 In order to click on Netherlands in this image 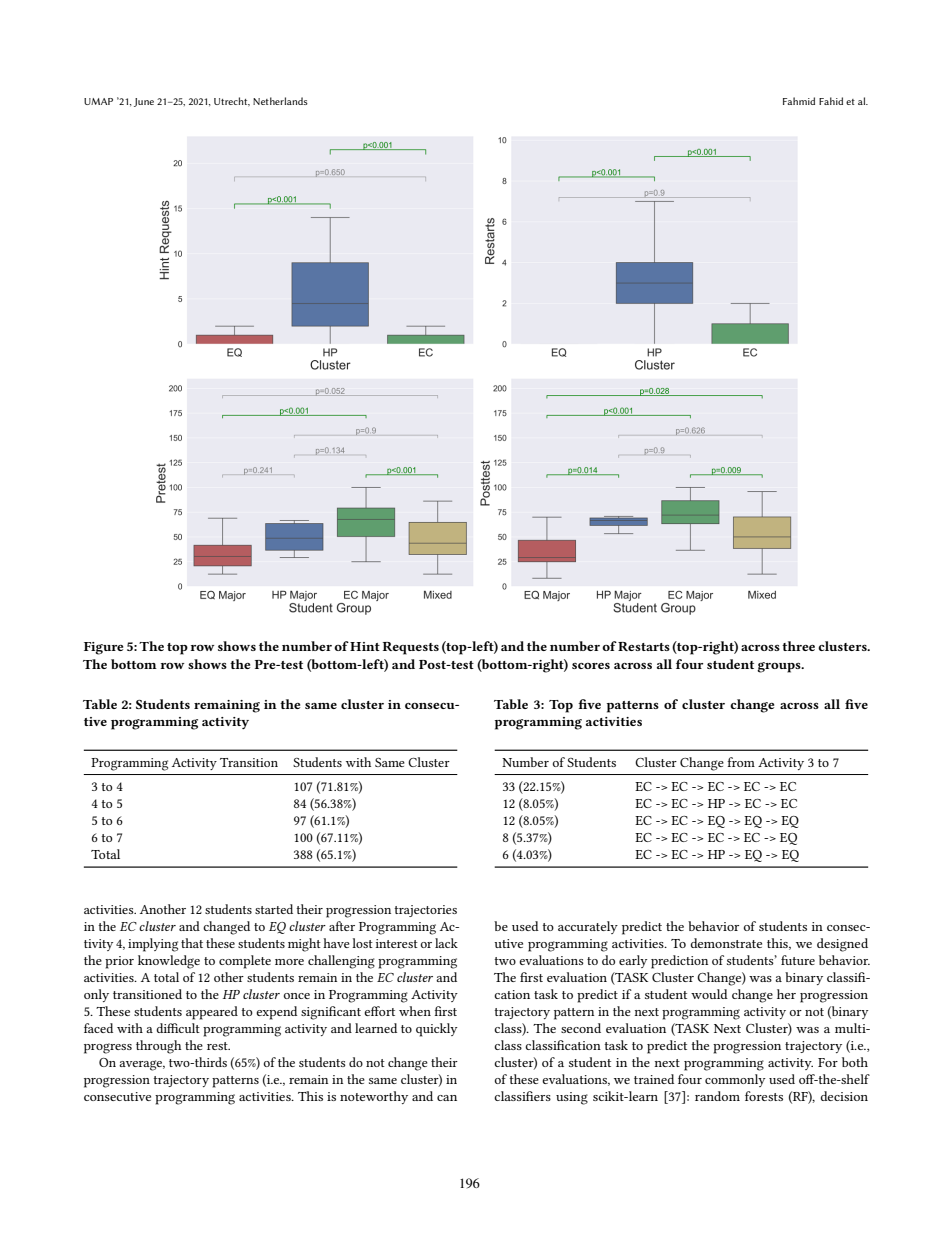, I will do `click(280, 101)`.
